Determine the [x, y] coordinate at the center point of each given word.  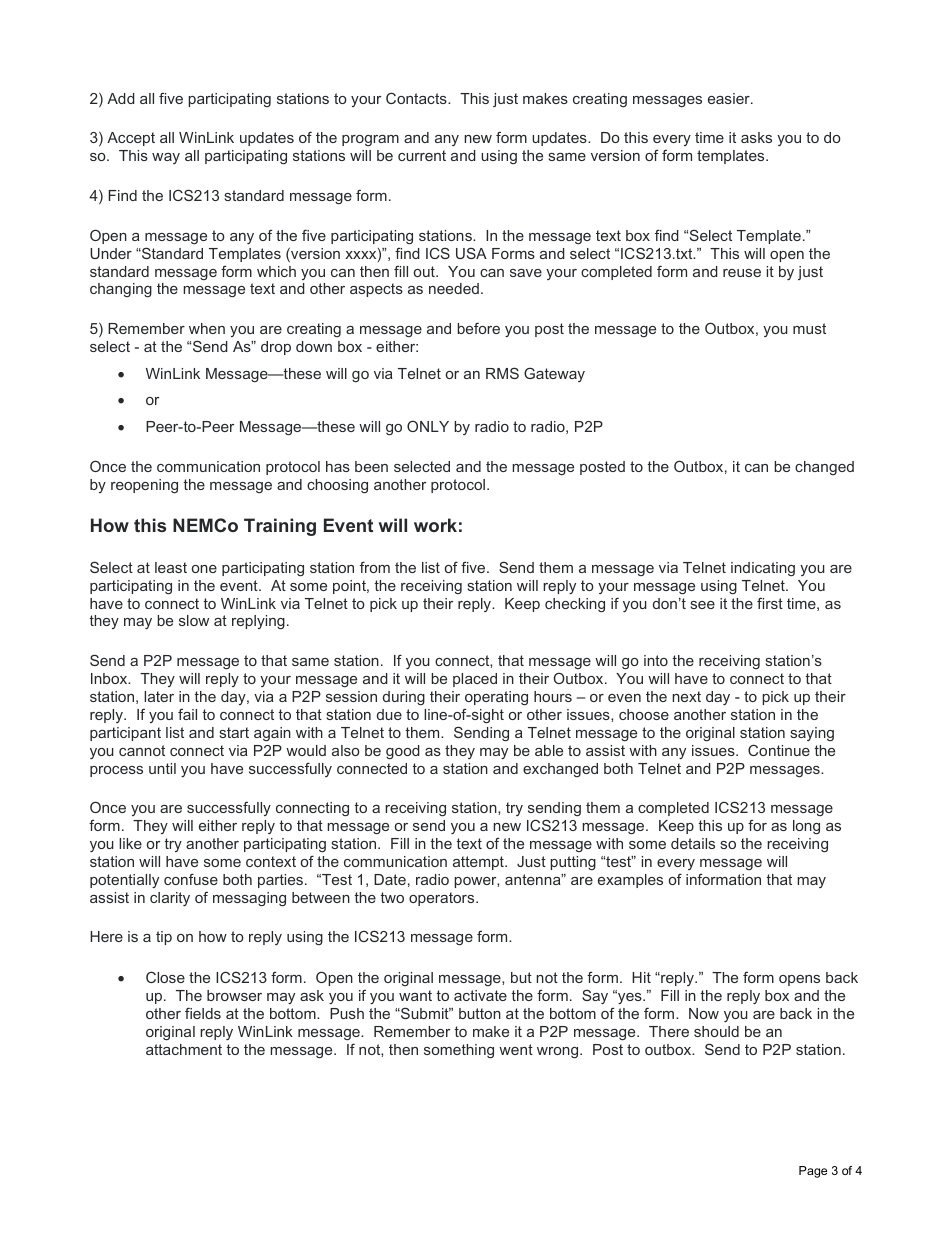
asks [756, 137]
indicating [763, 569]
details [693, 843]
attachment [184, 1049]
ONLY [428, 426]
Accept [131, 139]
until [162, 768]
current [422, 155]
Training [280, 527]
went [516, 1049]
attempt [479, 863]
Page [813, 1172]
